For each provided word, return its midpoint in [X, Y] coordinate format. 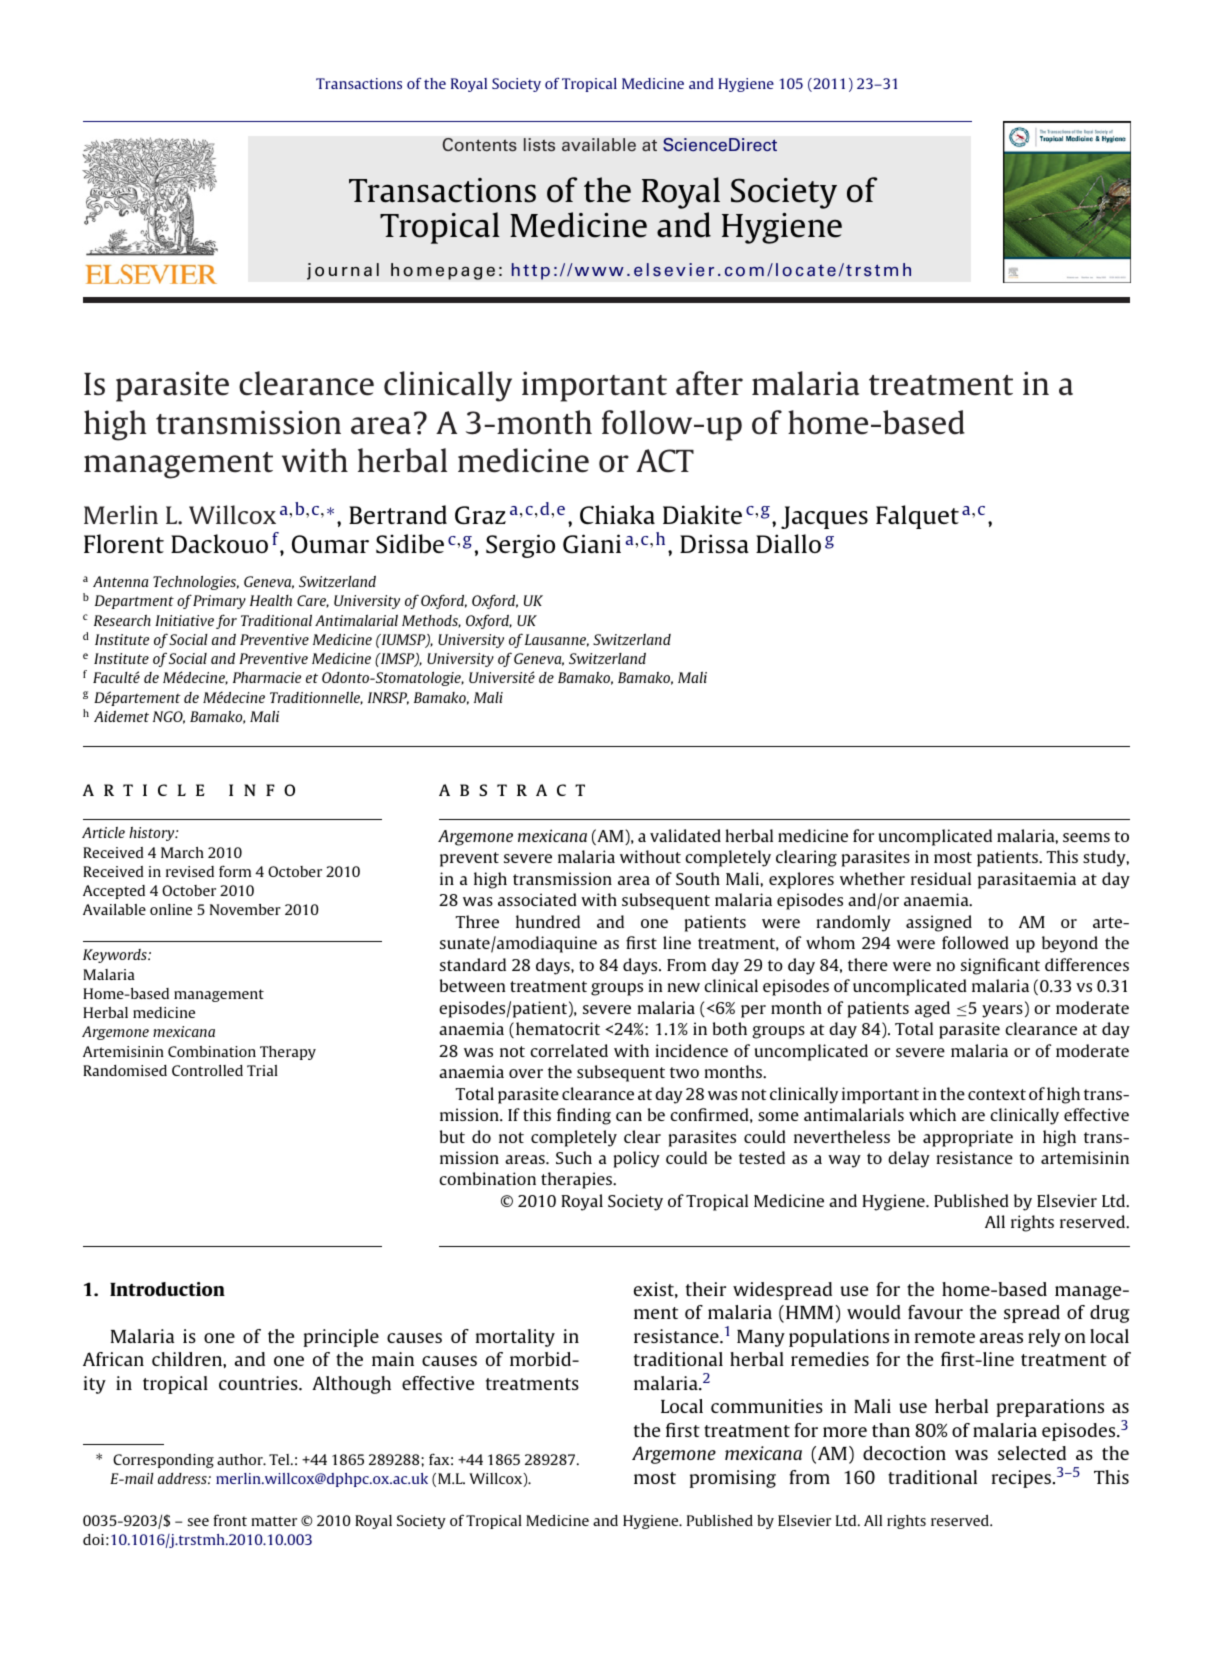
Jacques [824, 517]
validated [685, 835]
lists [539, 145]
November [245, 909]
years [1002, 1011]
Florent [124, 543]
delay [909, 1159]
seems [1086, 837]
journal [343, 271]
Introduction [167, 1289]
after [709, 383]
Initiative [184, 620]
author [241, 1459]
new [683, 987]
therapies [578, 1180]
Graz [480, 515]
